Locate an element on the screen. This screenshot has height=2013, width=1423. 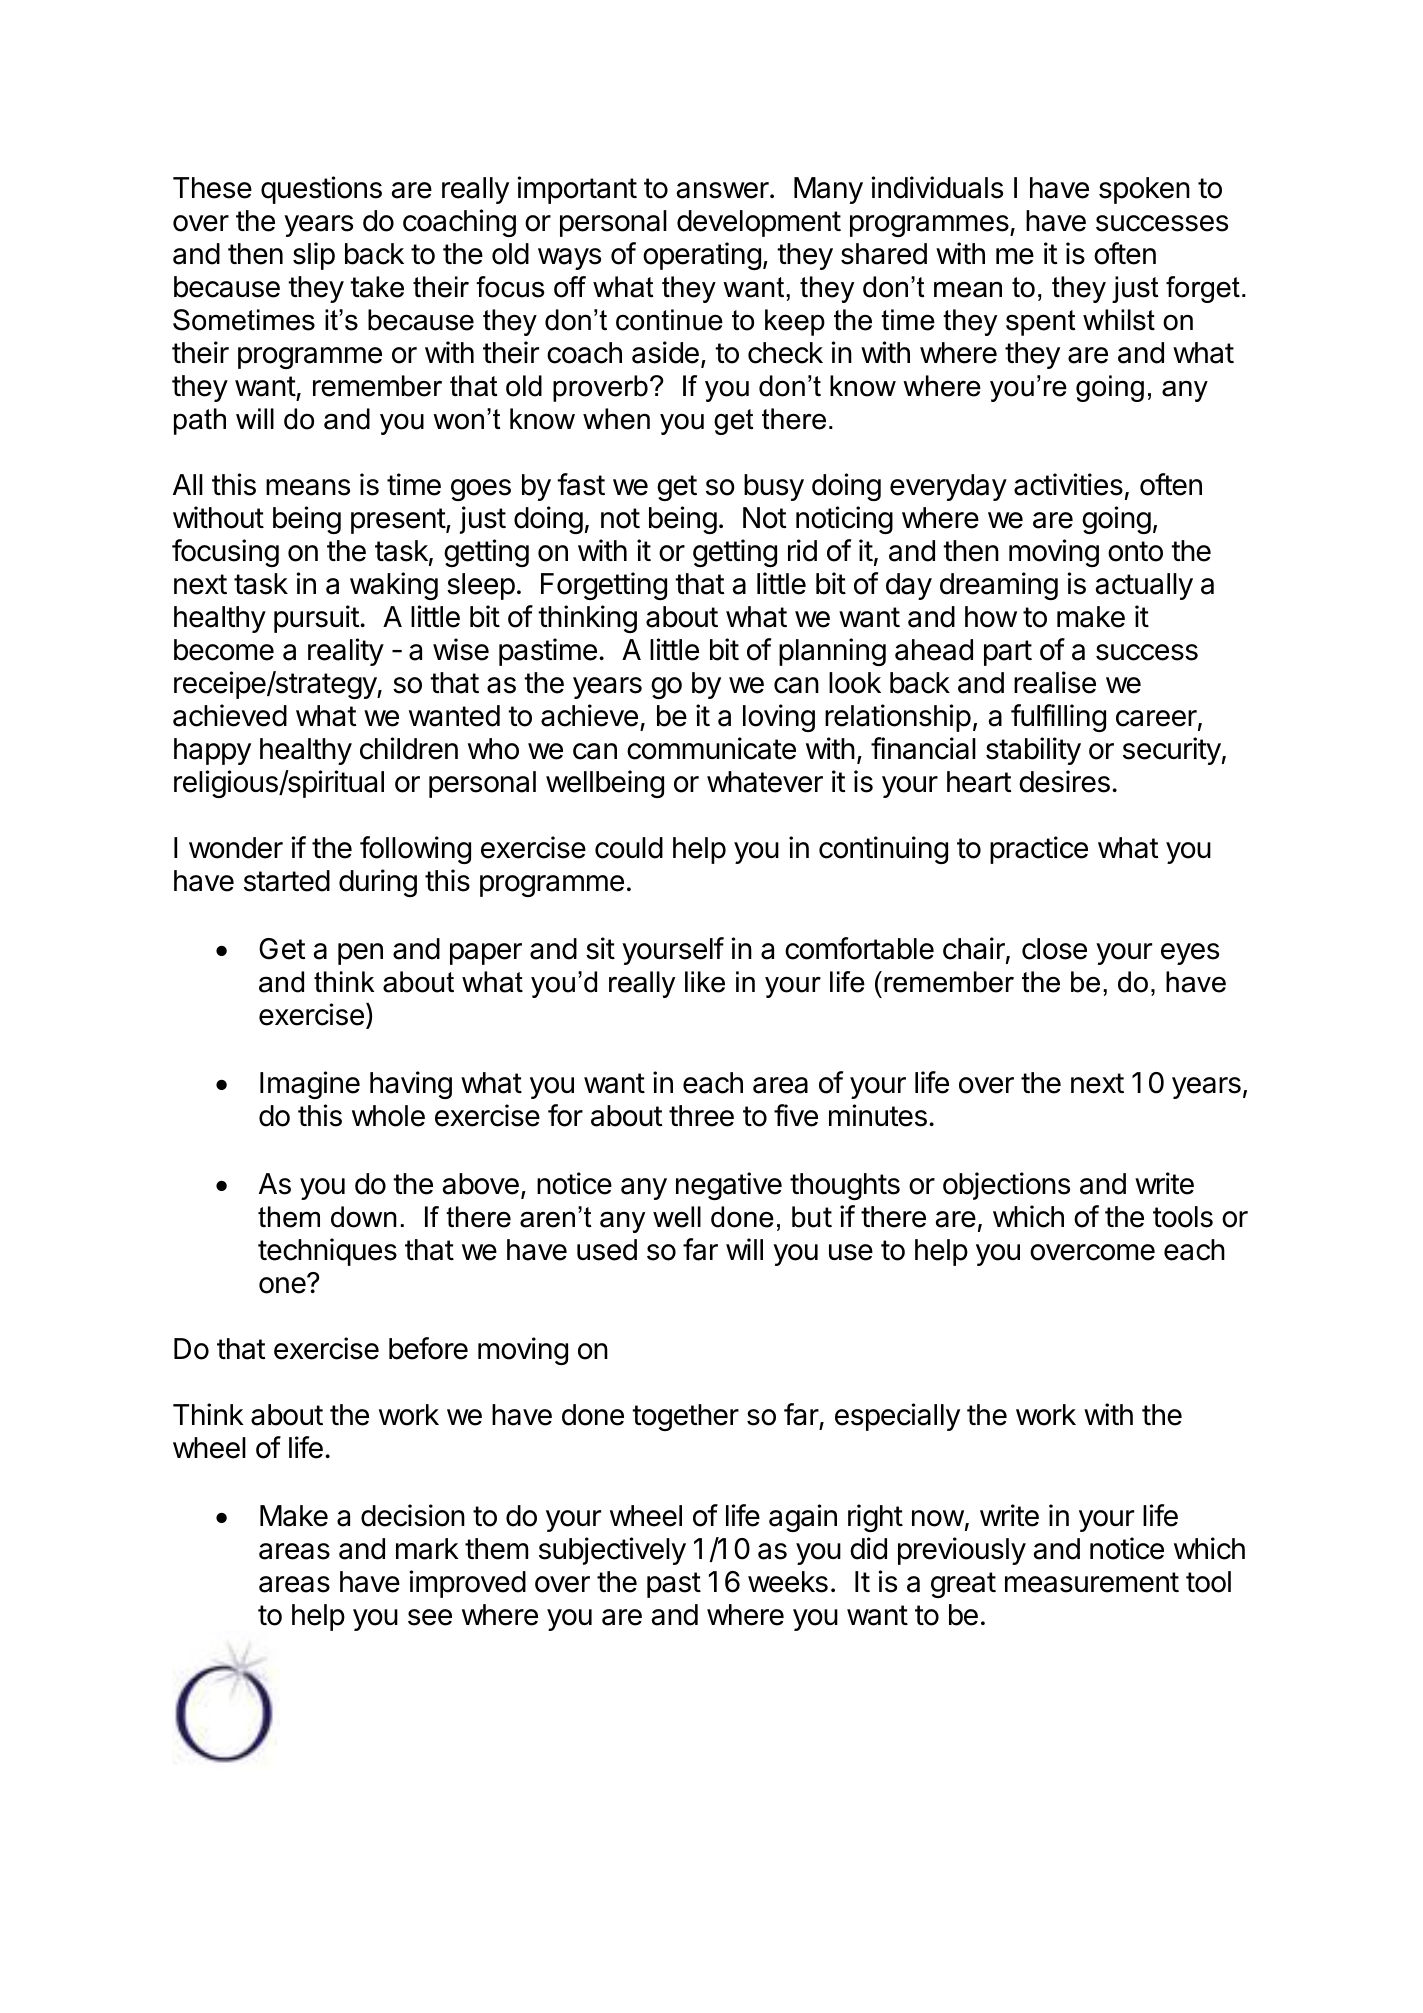
slip is located at coordinates (314, 256).
